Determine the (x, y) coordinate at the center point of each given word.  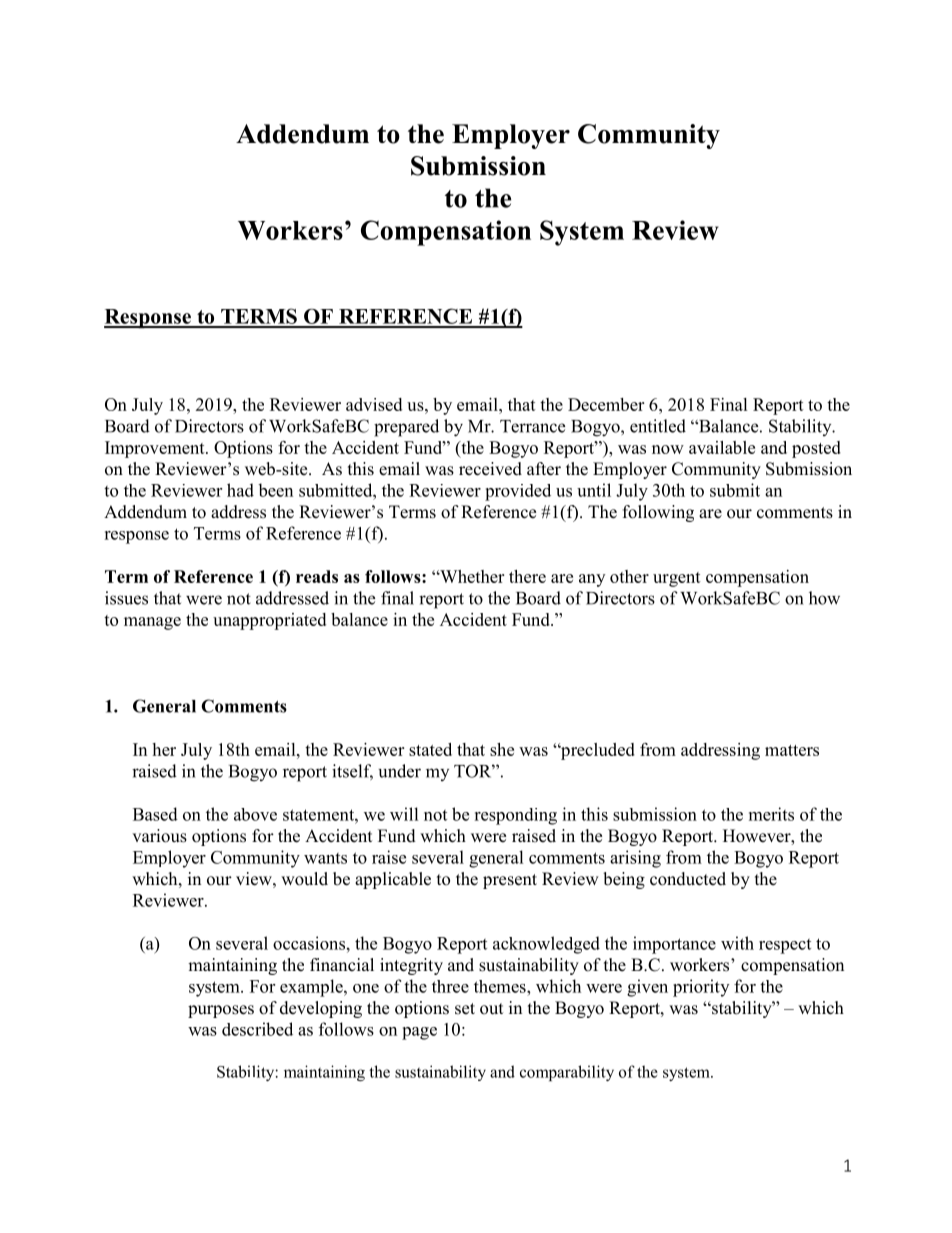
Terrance (532, 426)
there (527, 576)
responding (515, 816)
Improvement (156, 449)
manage (152, 623)
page (419, 1033)
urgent (677, 579)
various (159, 836)
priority (701, 988)
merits (771, 814)
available (722, 447)
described (257, 1029)
